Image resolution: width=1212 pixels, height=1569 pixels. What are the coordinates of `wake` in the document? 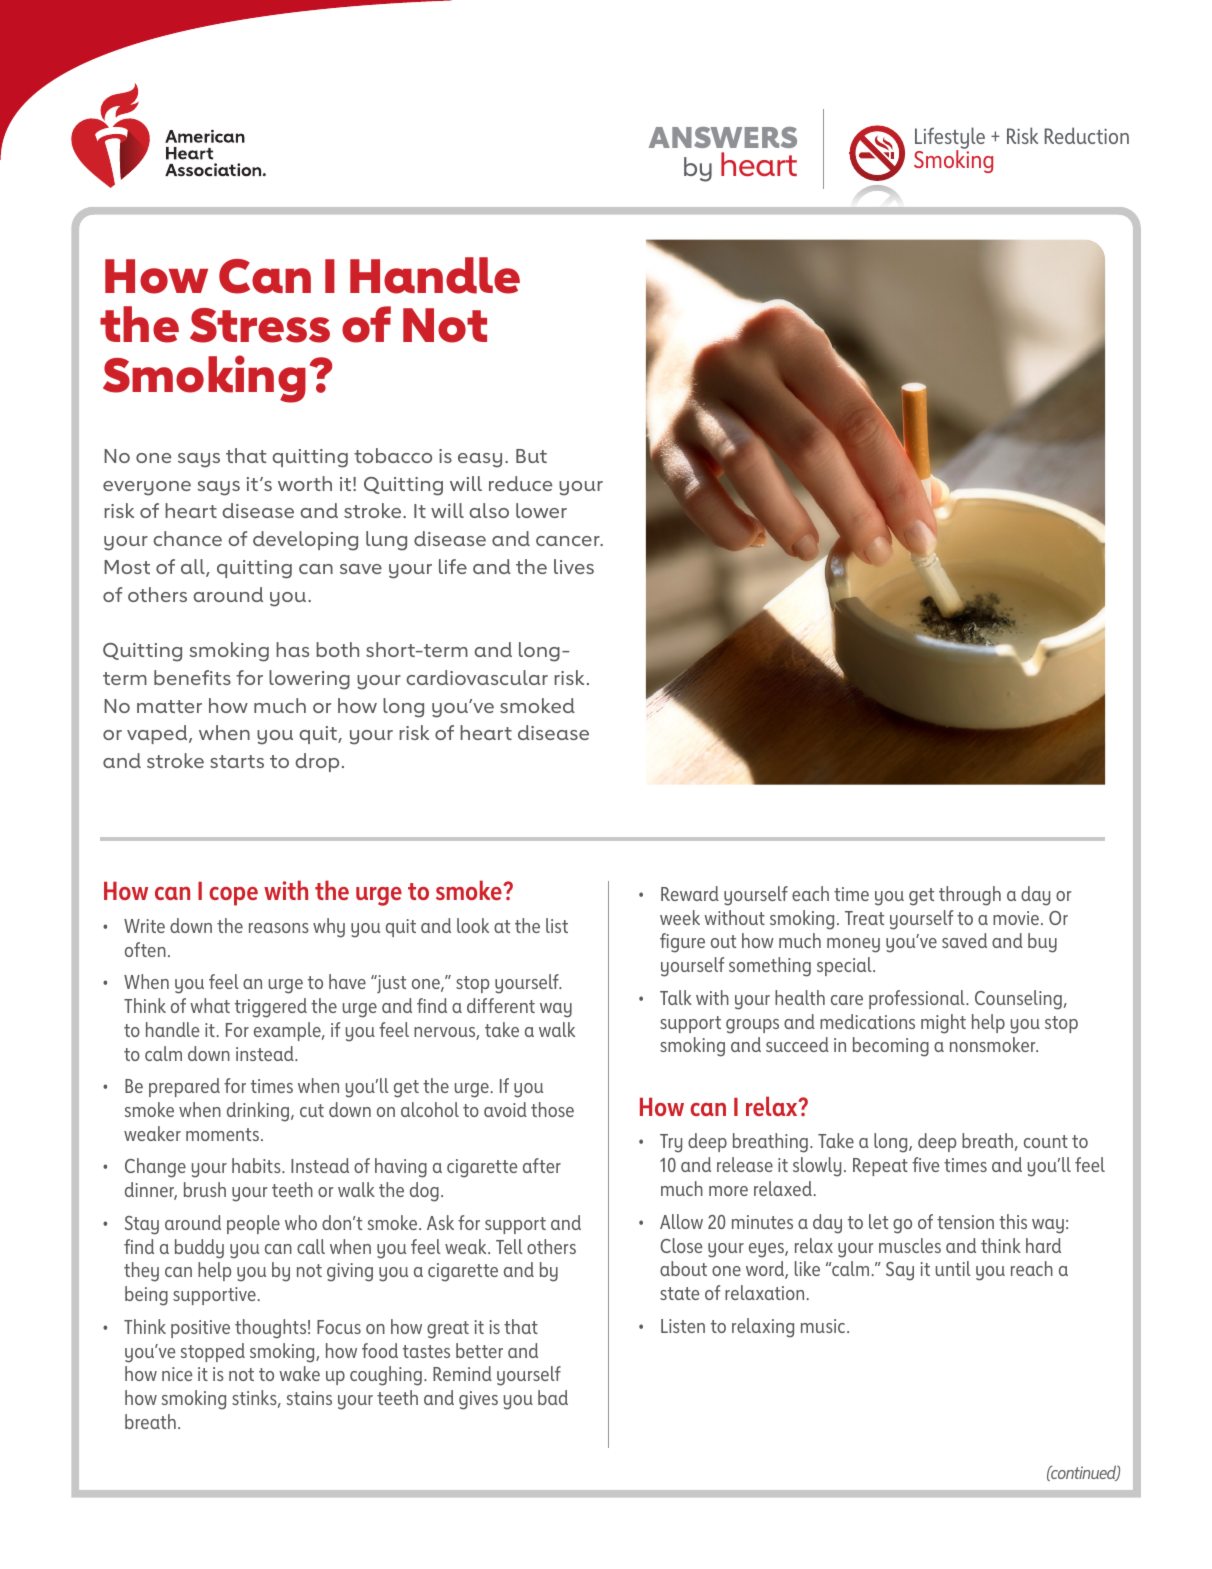 It's located at (299, 1373).
